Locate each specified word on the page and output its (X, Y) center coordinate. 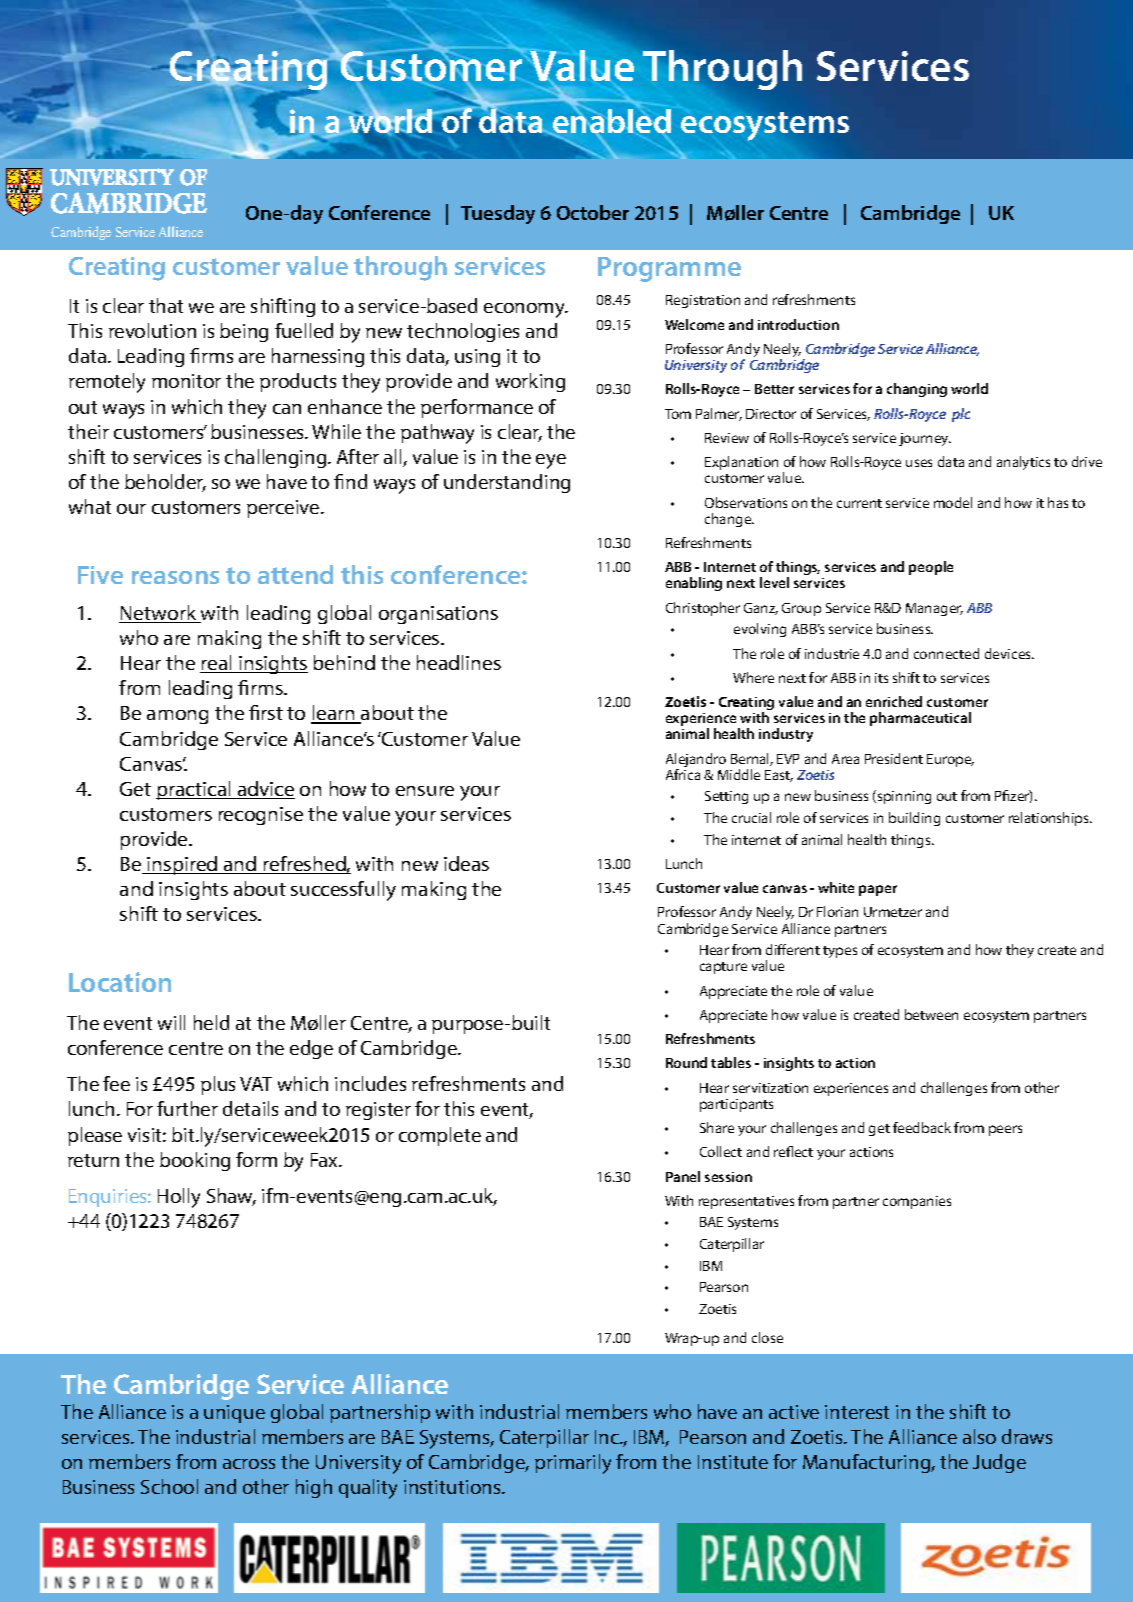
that (166, 305)
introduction (798, 324)
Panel (683, 1176)
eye (551, 461)
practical (194, 790)
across (249, 1464)
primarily (573, 1464)
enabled (611, 122)
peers (1005, 1130)
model (953, 502)
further (187, 1108)
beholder (165, 483)
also (979, 1436)
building (914, 819)
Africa (683, 774)
